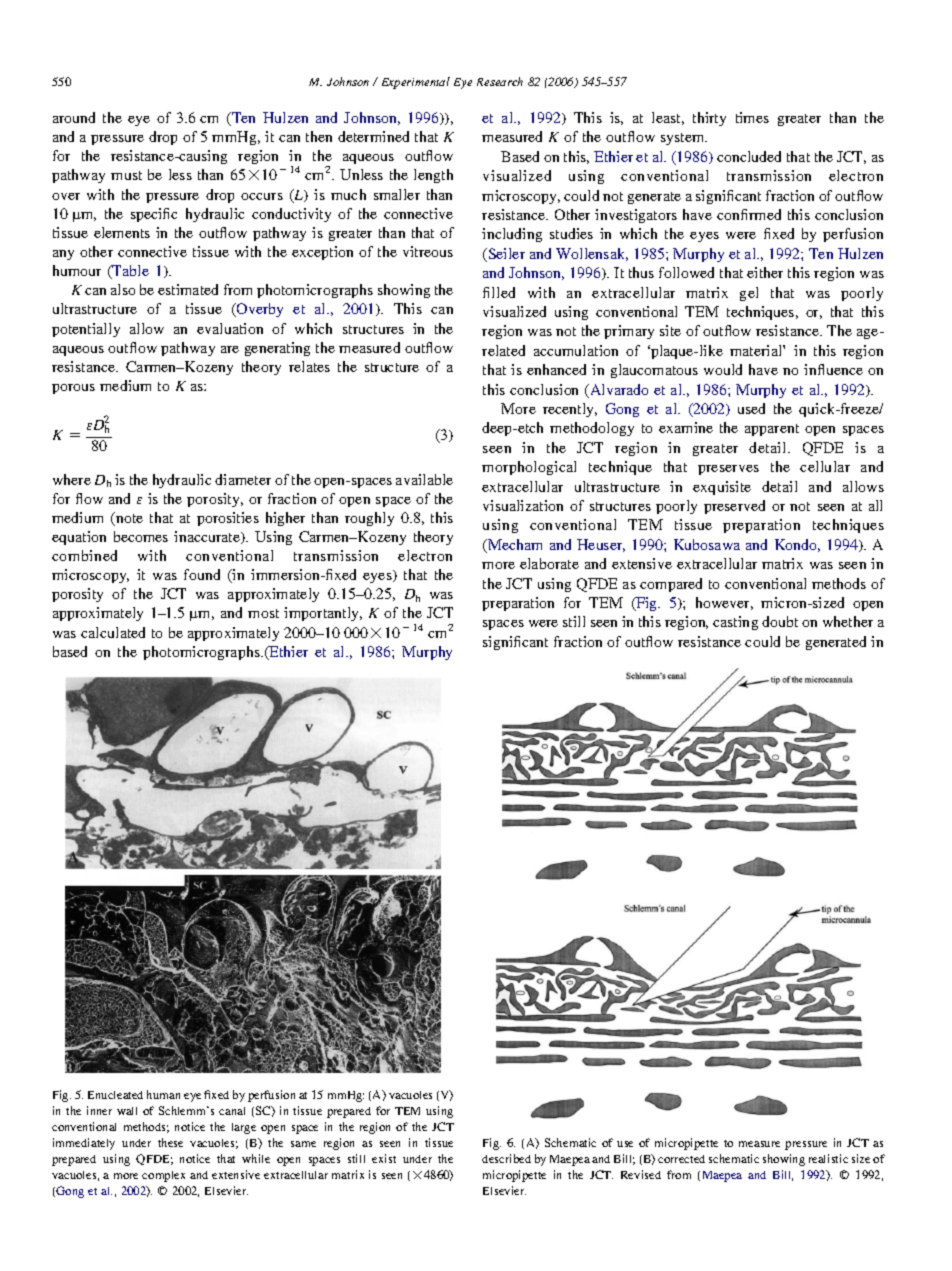 The height and width of the screenshot is (1271, 952). Describe the element at coordinates (735, 623) in the screenshot. I see `casting` at that location.
